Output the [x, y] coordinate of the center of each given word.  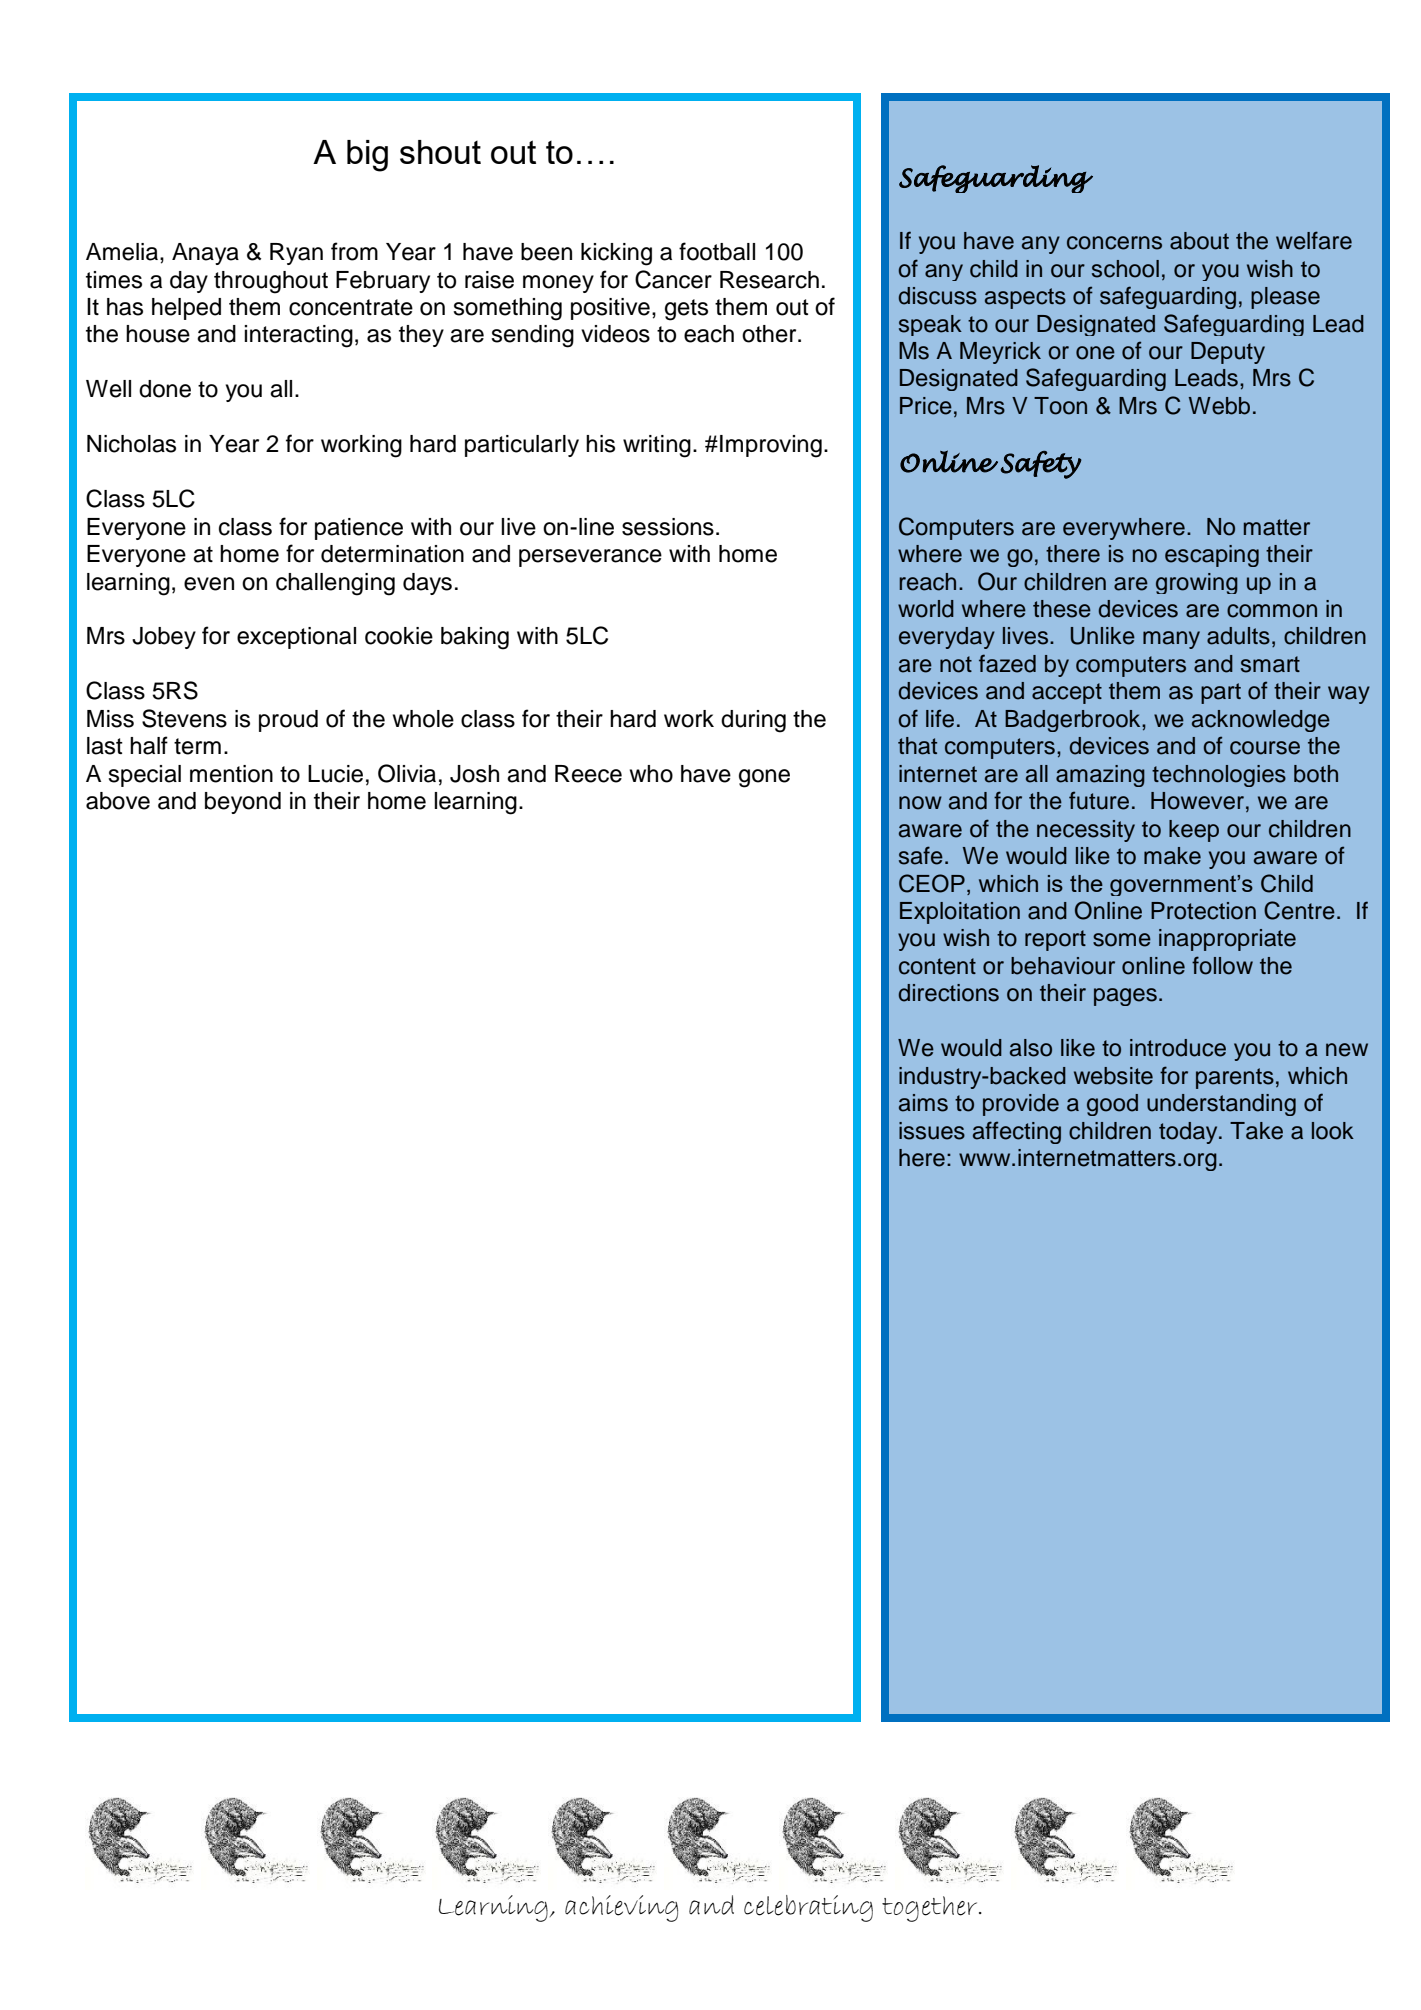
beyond [243, 803]
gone [764, 778]
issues [932, 1131]
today [1189, 1133]
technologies [1219, 776]
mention [231, 774]
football [717, 251]
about [1199, 241]
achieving [621, 1908]
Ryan [296, 254]
